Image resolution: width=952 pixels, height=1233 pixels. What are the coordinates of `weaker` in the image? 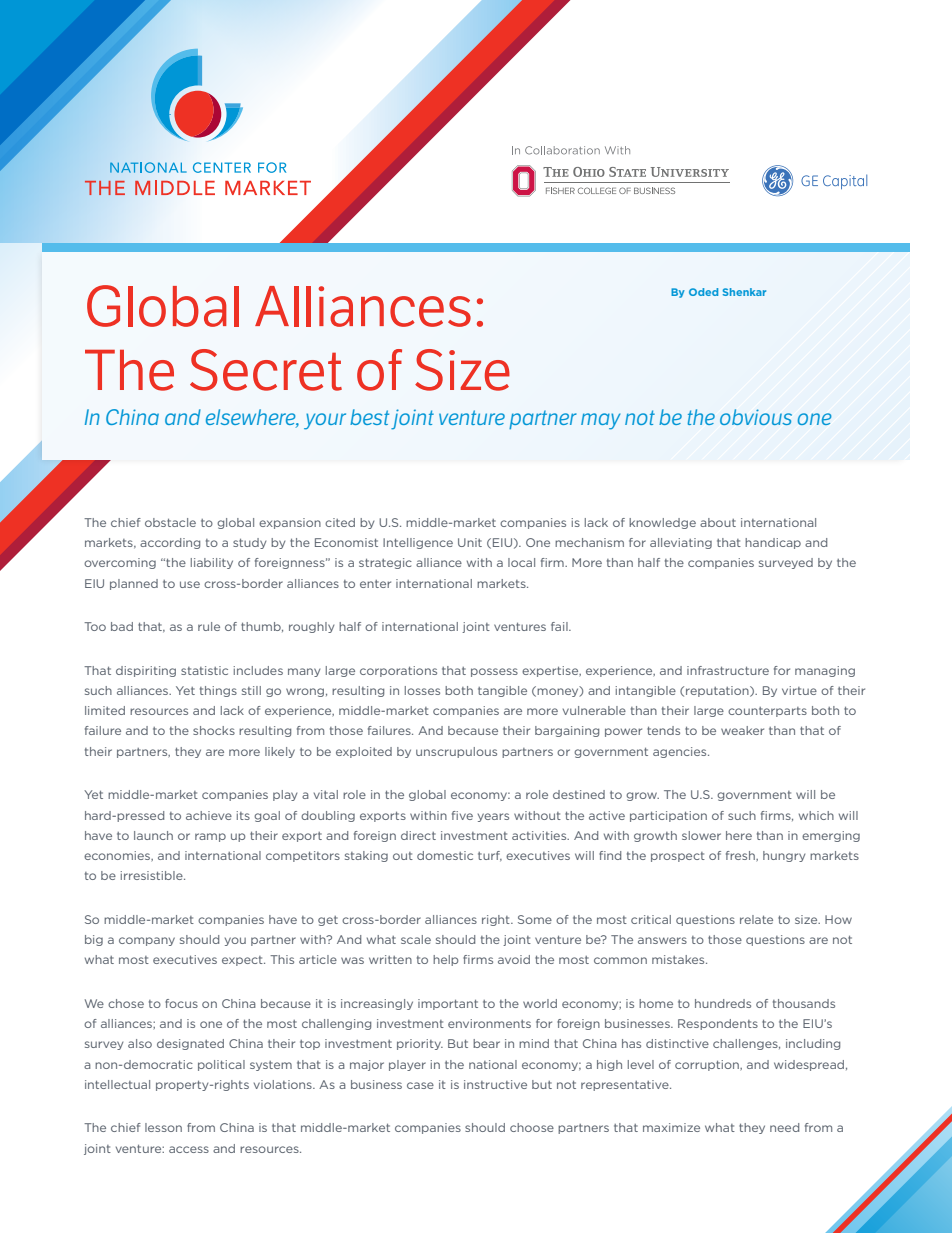 It's located at (742, 730).
